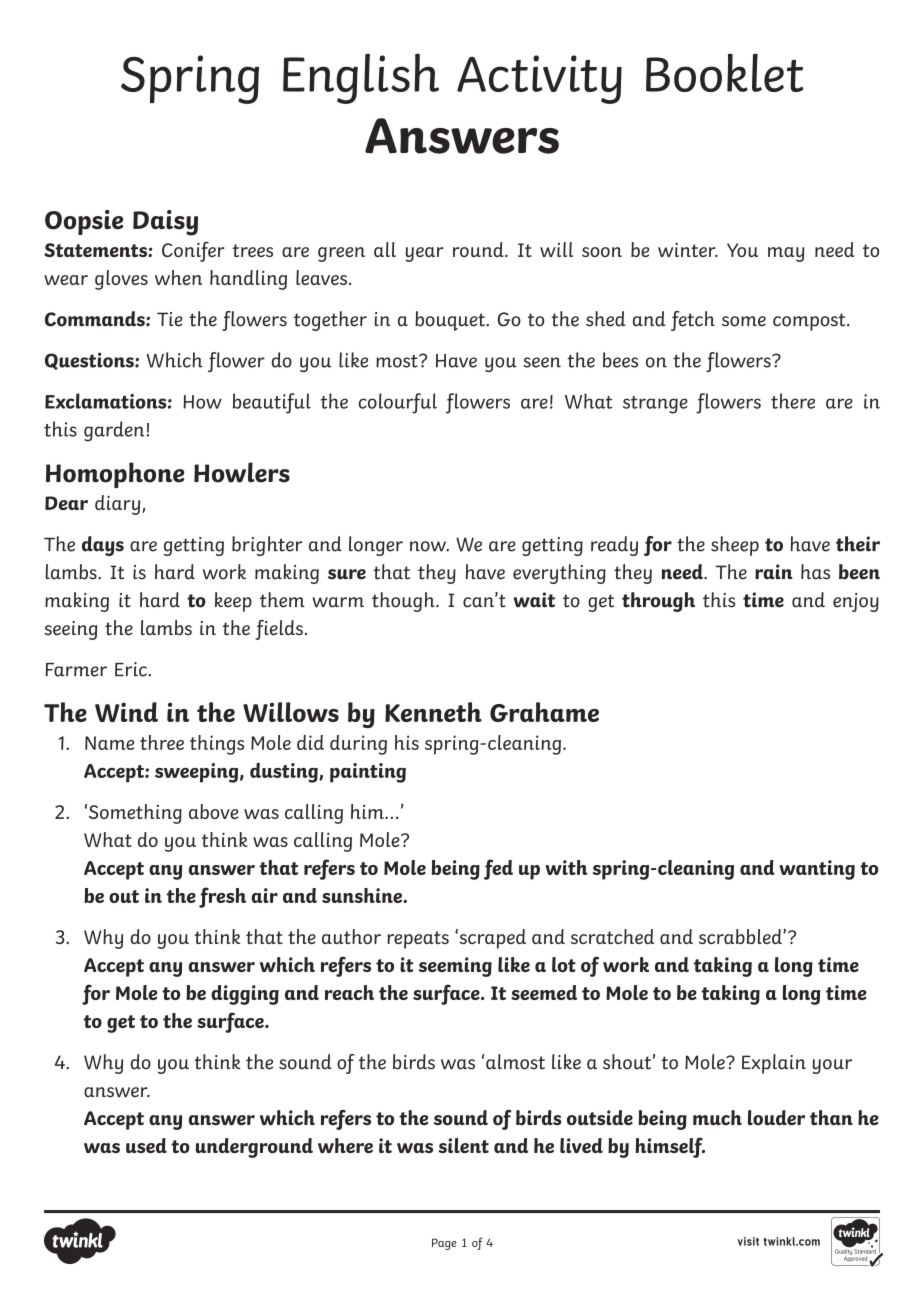 This document has width=924, height=1308. I want to click on Homophone, so click(115, 475).
